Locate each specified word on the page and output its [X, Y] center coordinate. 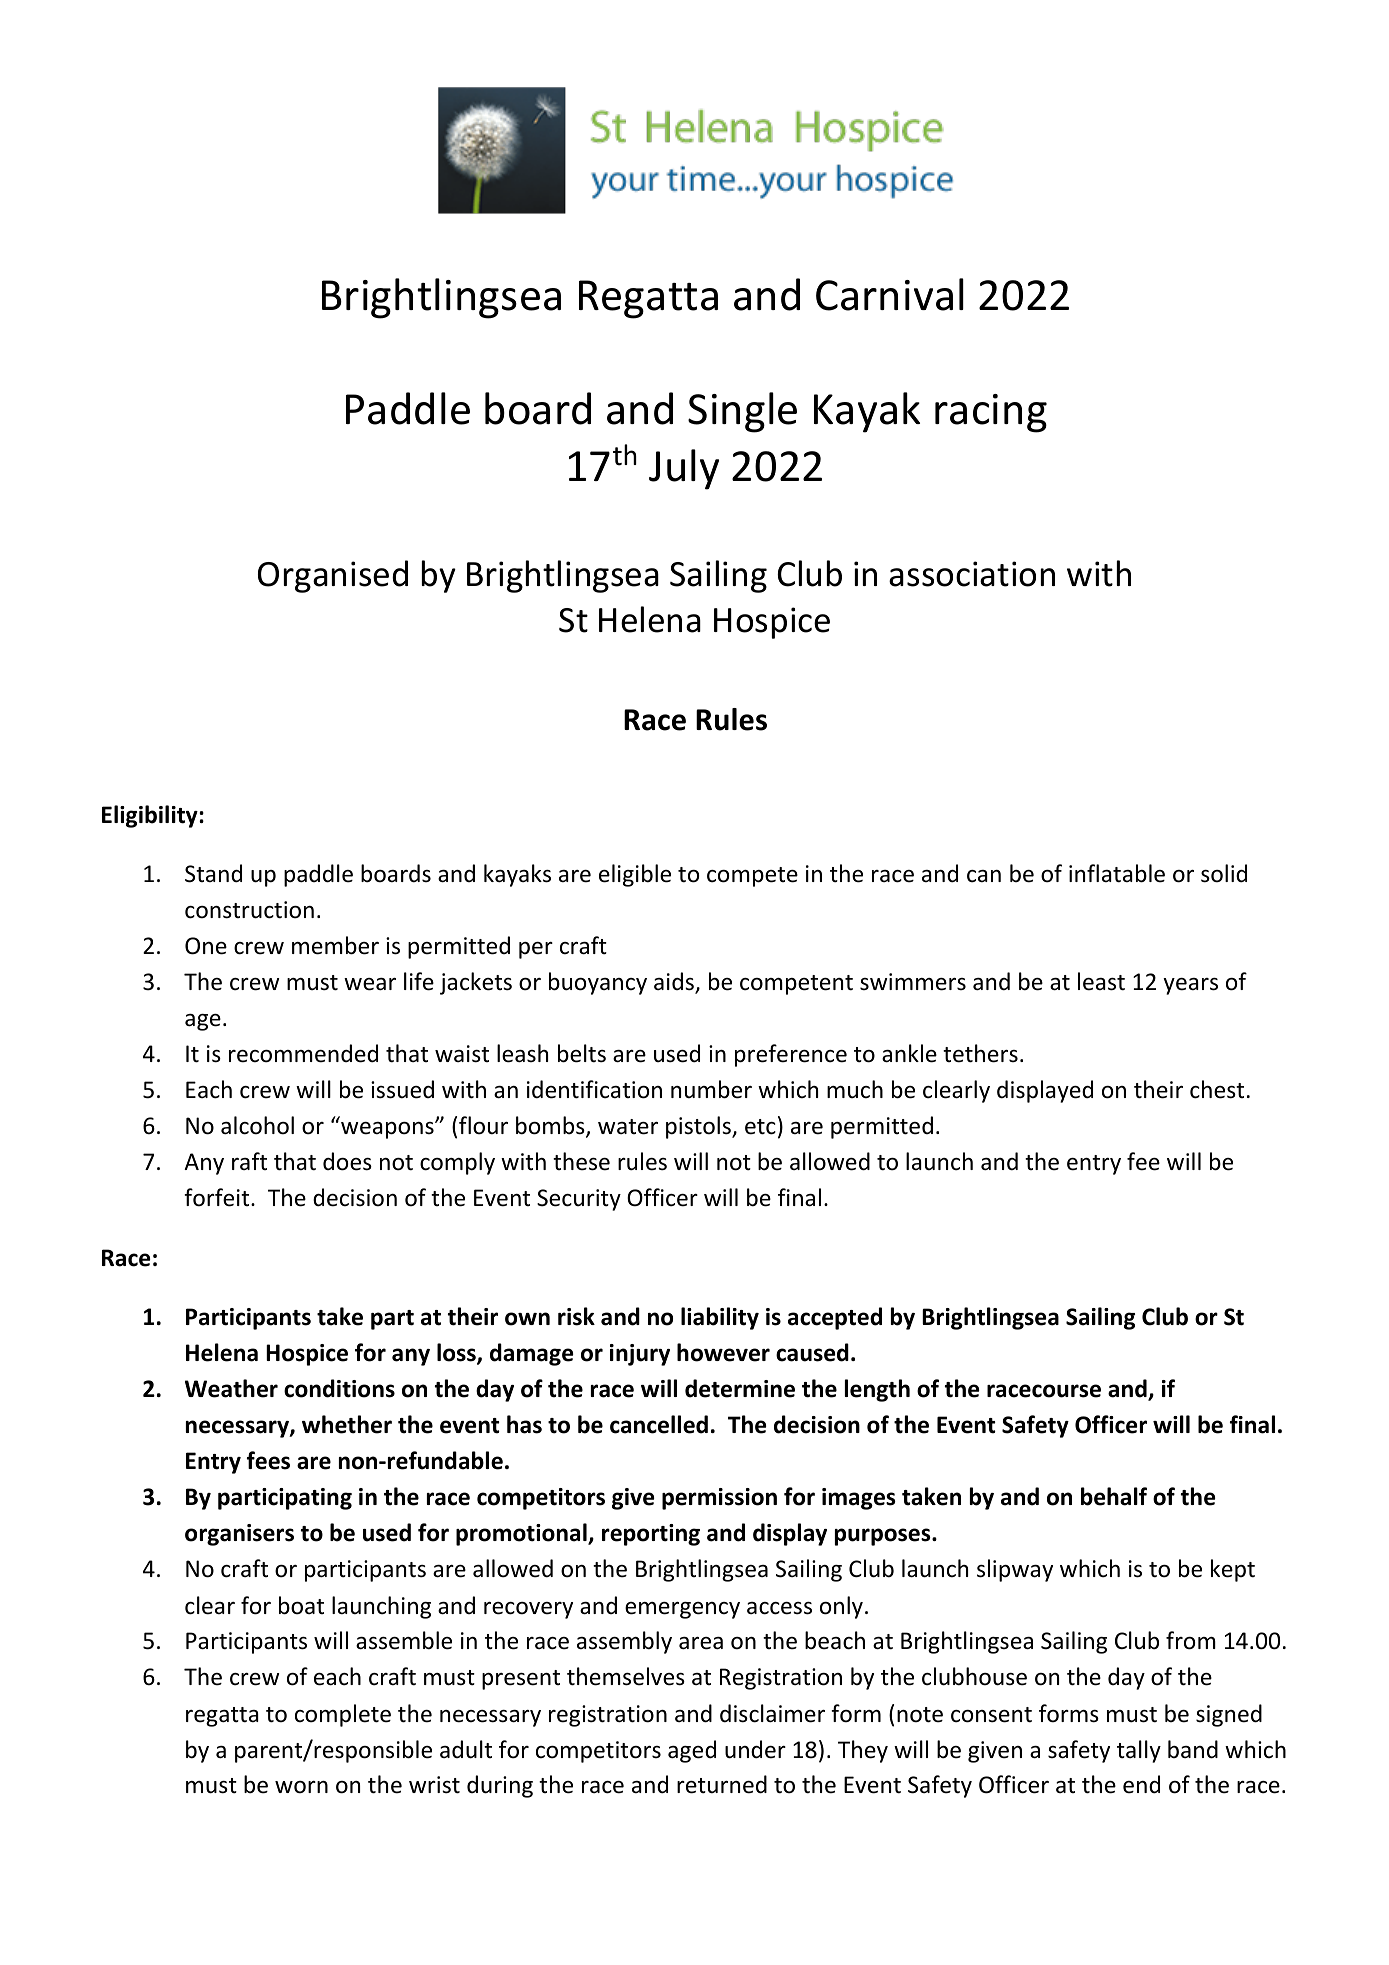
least [1101, 981]
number [711, 1089]
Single [742, 412]
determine [740, 1388]
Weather [231, 1388]
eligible [635, 875]
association [972, 574]
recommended [303, 1053]
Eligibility [151, 816]
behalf [1114, 1496]
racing [991, 413]
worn [301, 1787]
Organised [333, 576]
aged [692, 1751]
